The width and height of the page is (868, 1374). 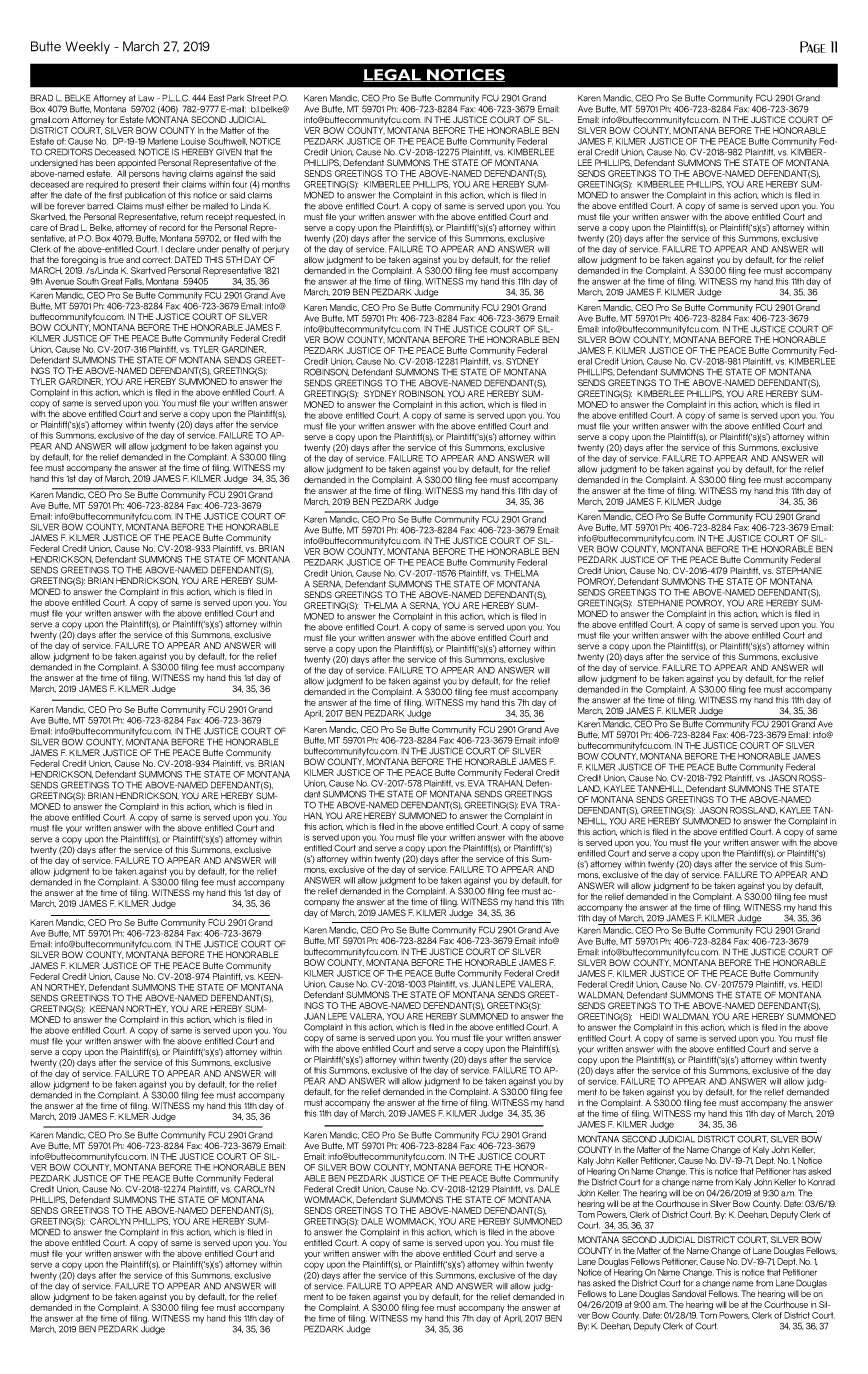 What do you see at coordinates (59, 281) in the page?
I see `Avenue` at bounding box center [59, 281].
